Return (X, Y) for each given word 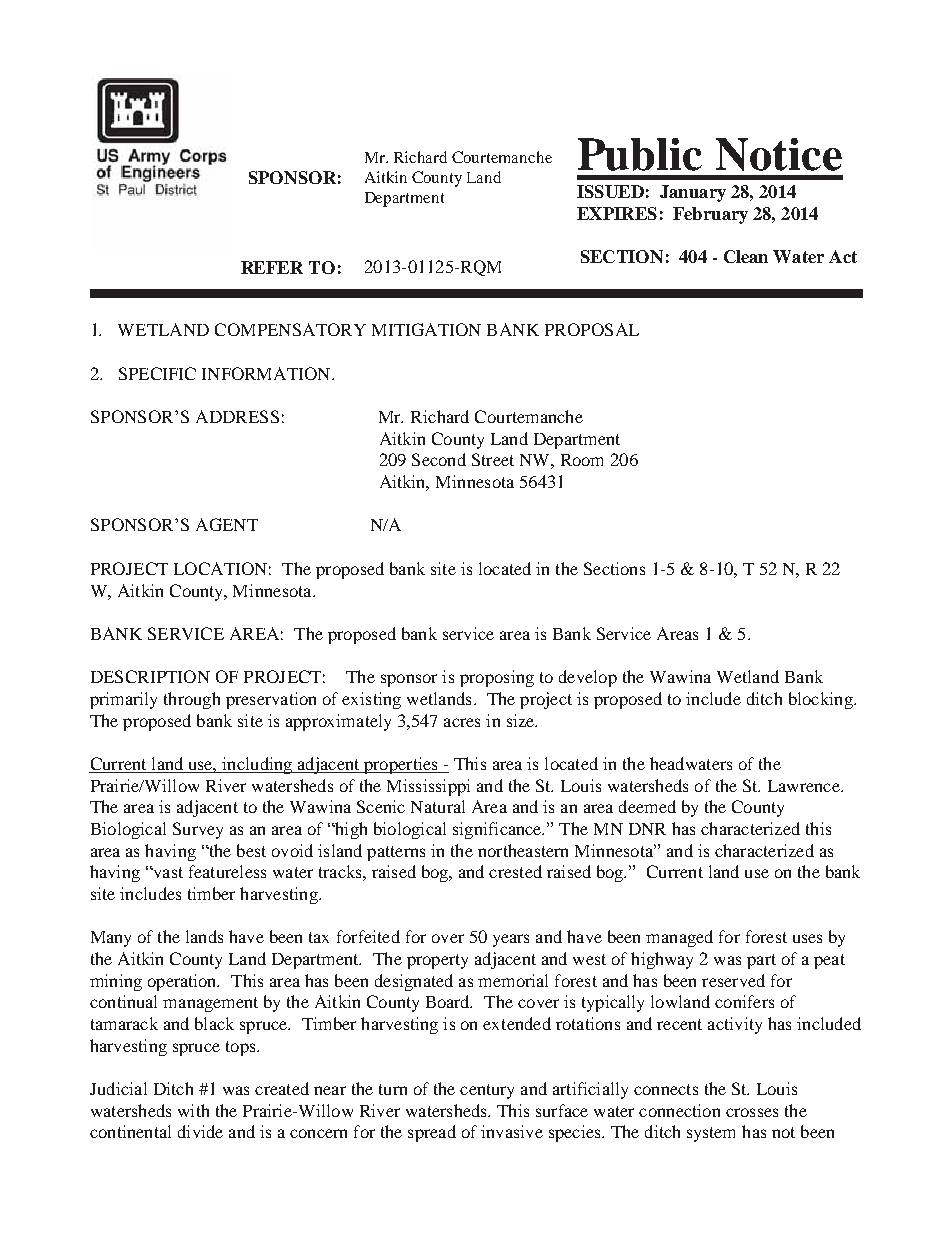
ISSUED (610, 191)
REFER (272, 267)
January (693, 193)
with (193, 1110)
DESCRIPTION (150, 676)
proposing (497, 678)
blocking (822, 700)
